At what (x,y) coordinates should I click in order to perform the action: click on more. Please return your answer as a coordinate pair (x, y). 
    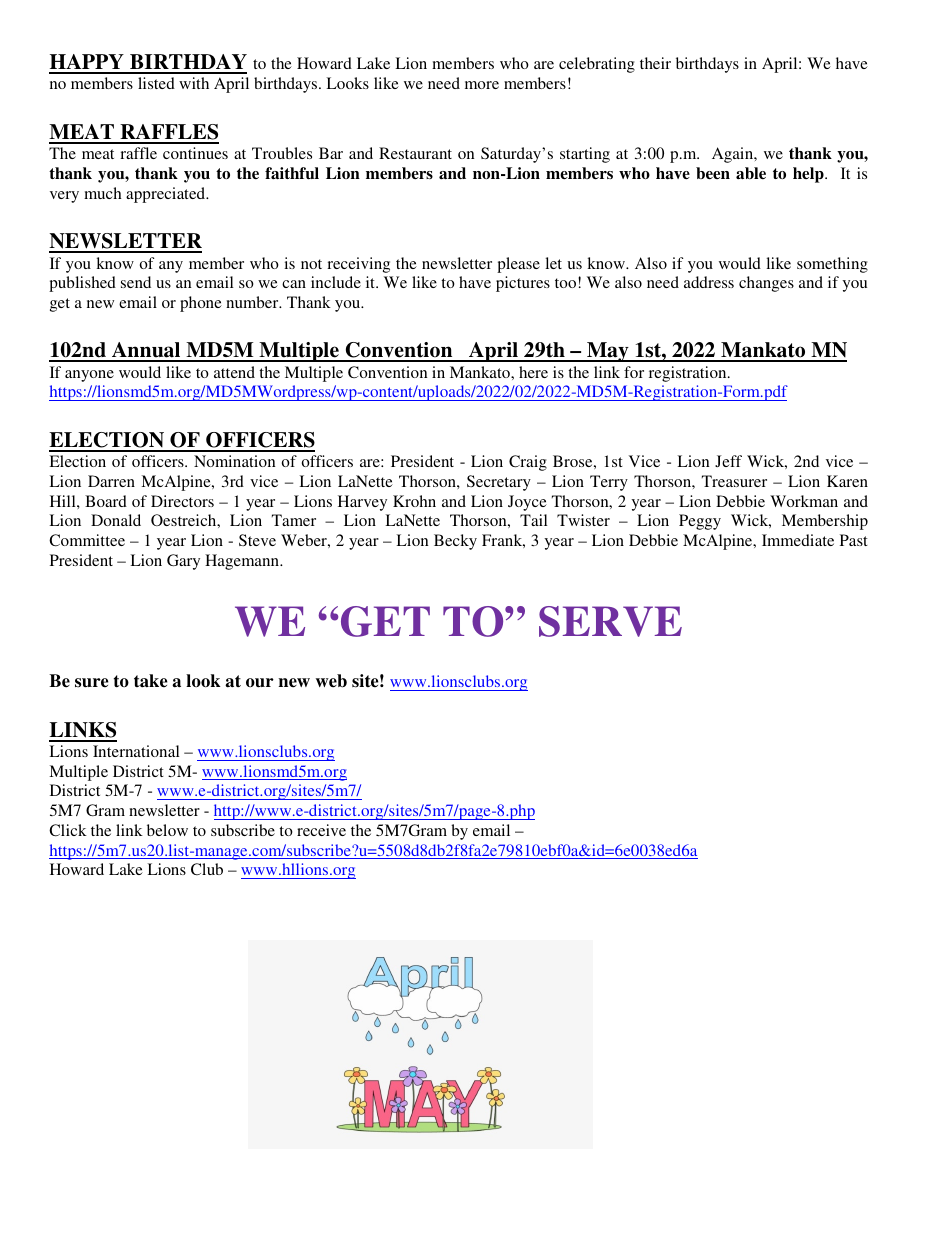
    Looking at the image, I should click on (482, 85).
